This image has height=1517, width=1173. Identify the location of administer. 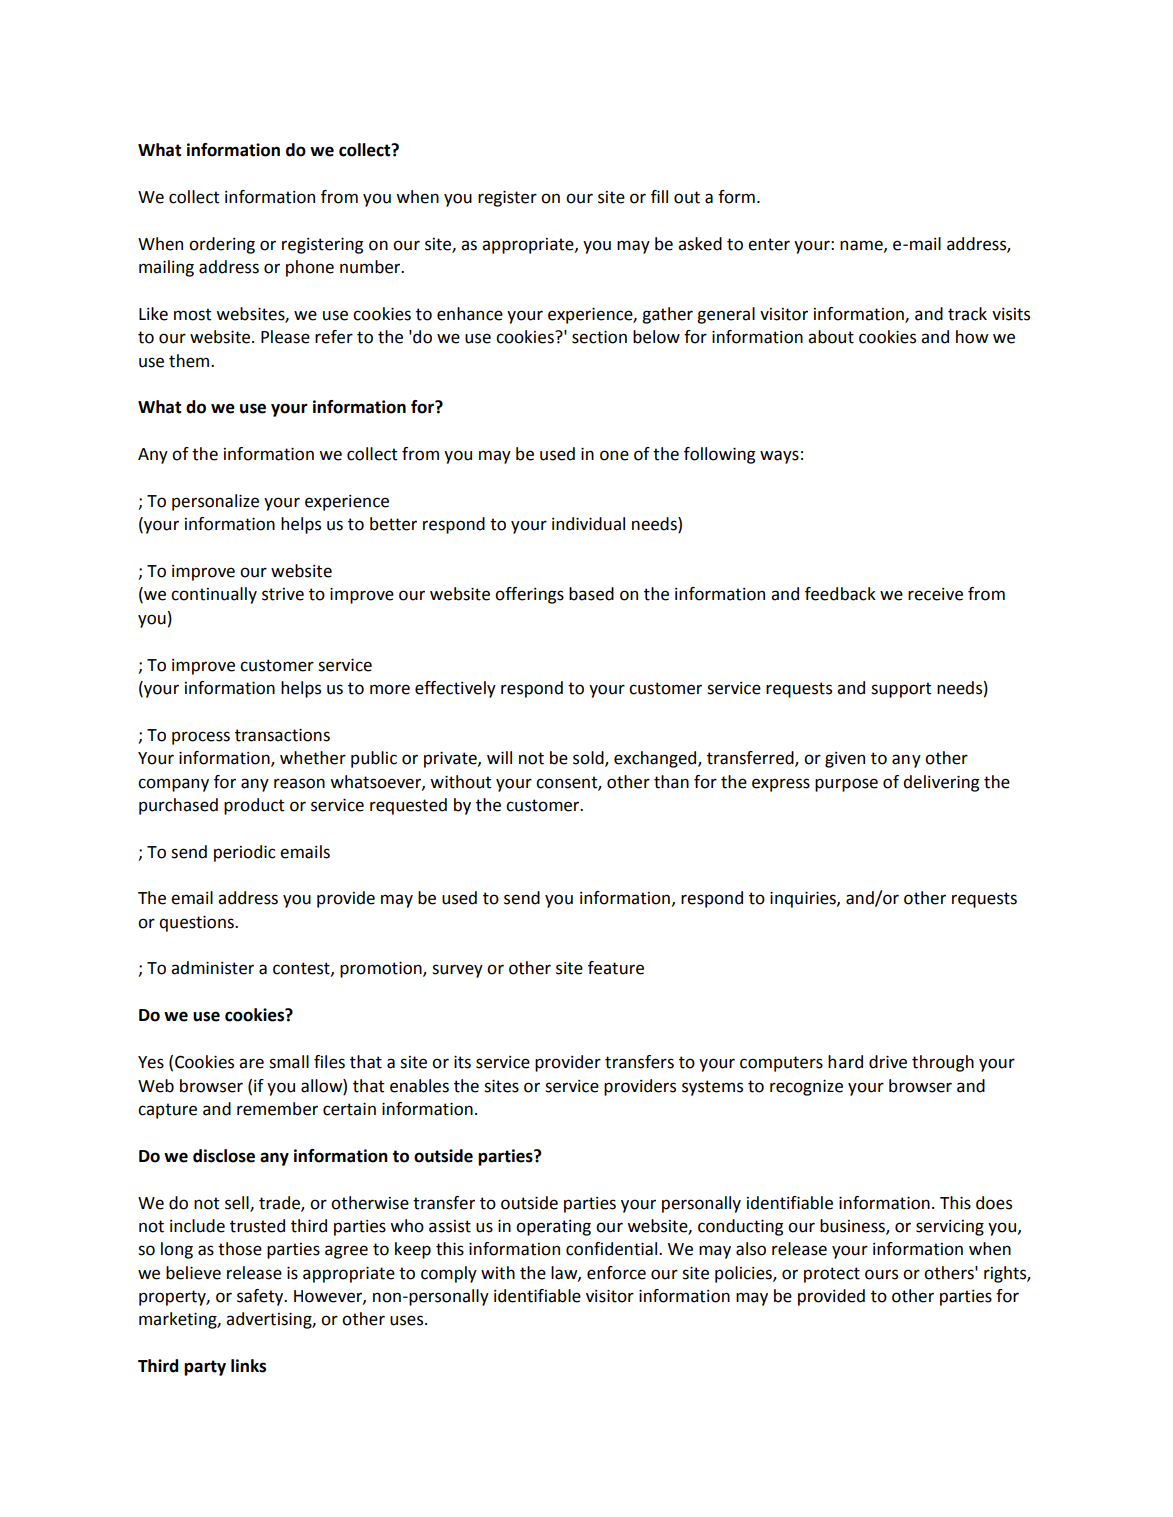
(212, 968).
